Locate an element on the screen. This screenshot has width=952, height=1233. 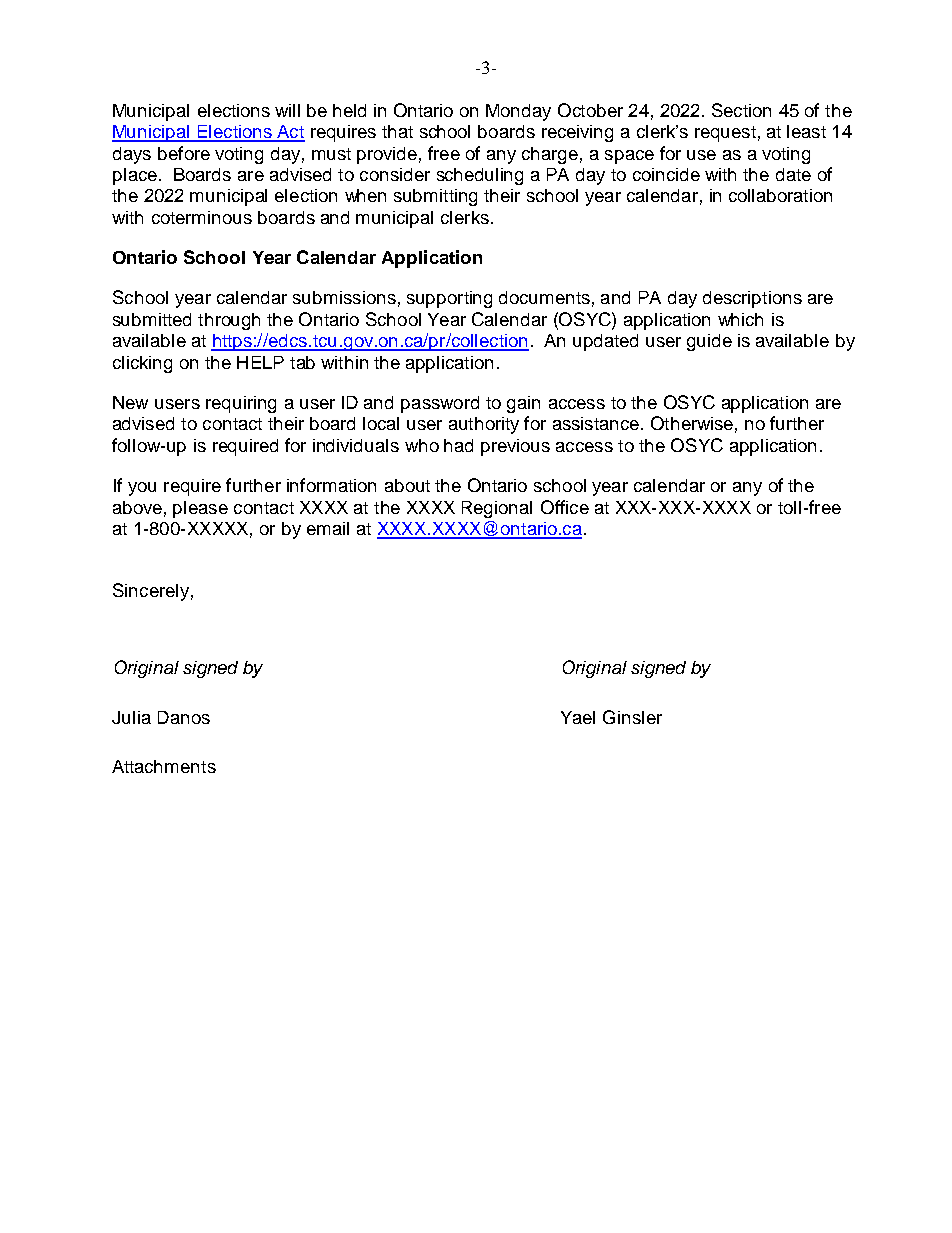
request is located at coordinates (725, 134).
